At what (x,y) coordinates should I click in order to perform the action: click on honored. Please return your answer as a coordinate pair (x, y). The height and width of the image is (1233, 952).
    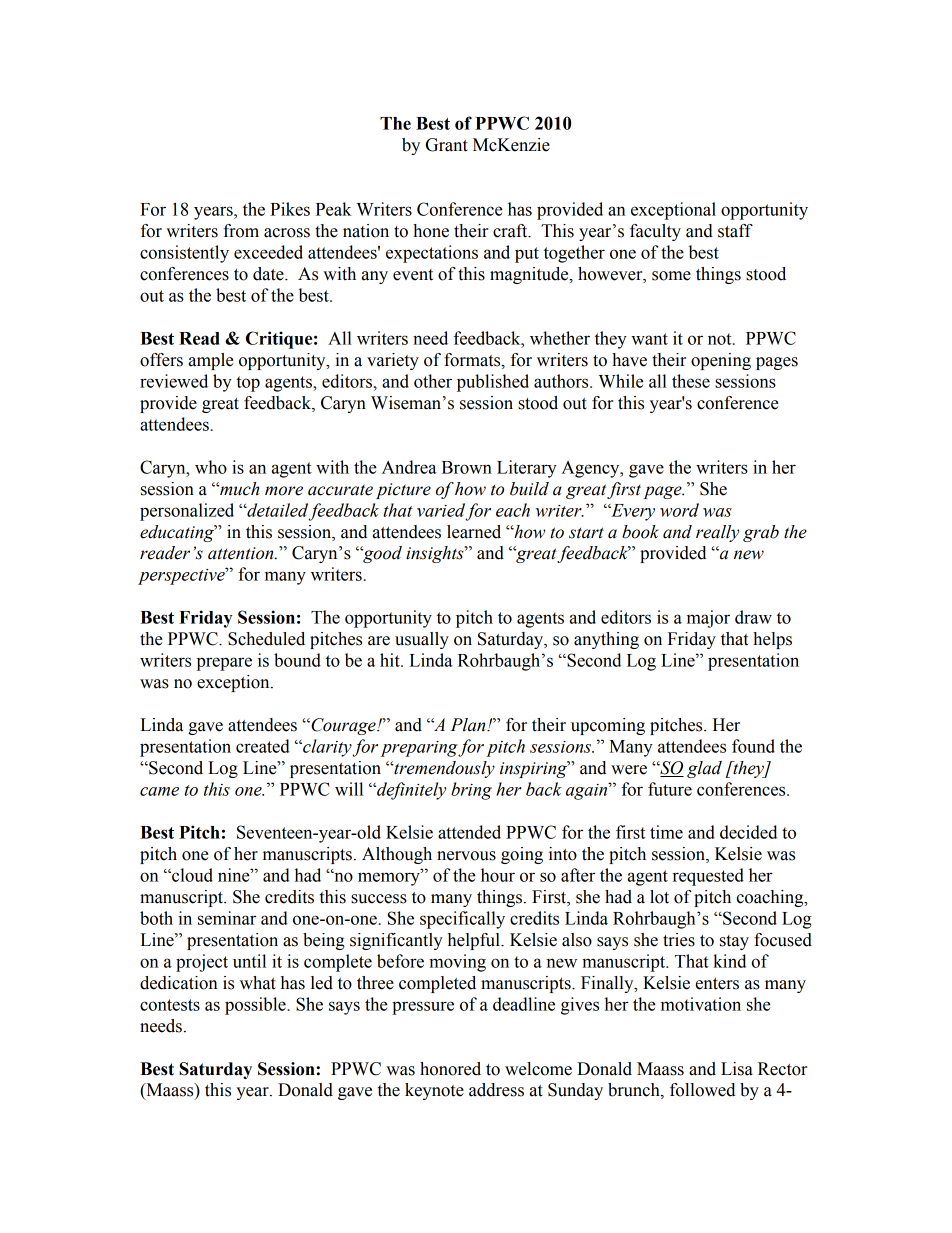
    Looking at the image, I should click on (450, 1069).
